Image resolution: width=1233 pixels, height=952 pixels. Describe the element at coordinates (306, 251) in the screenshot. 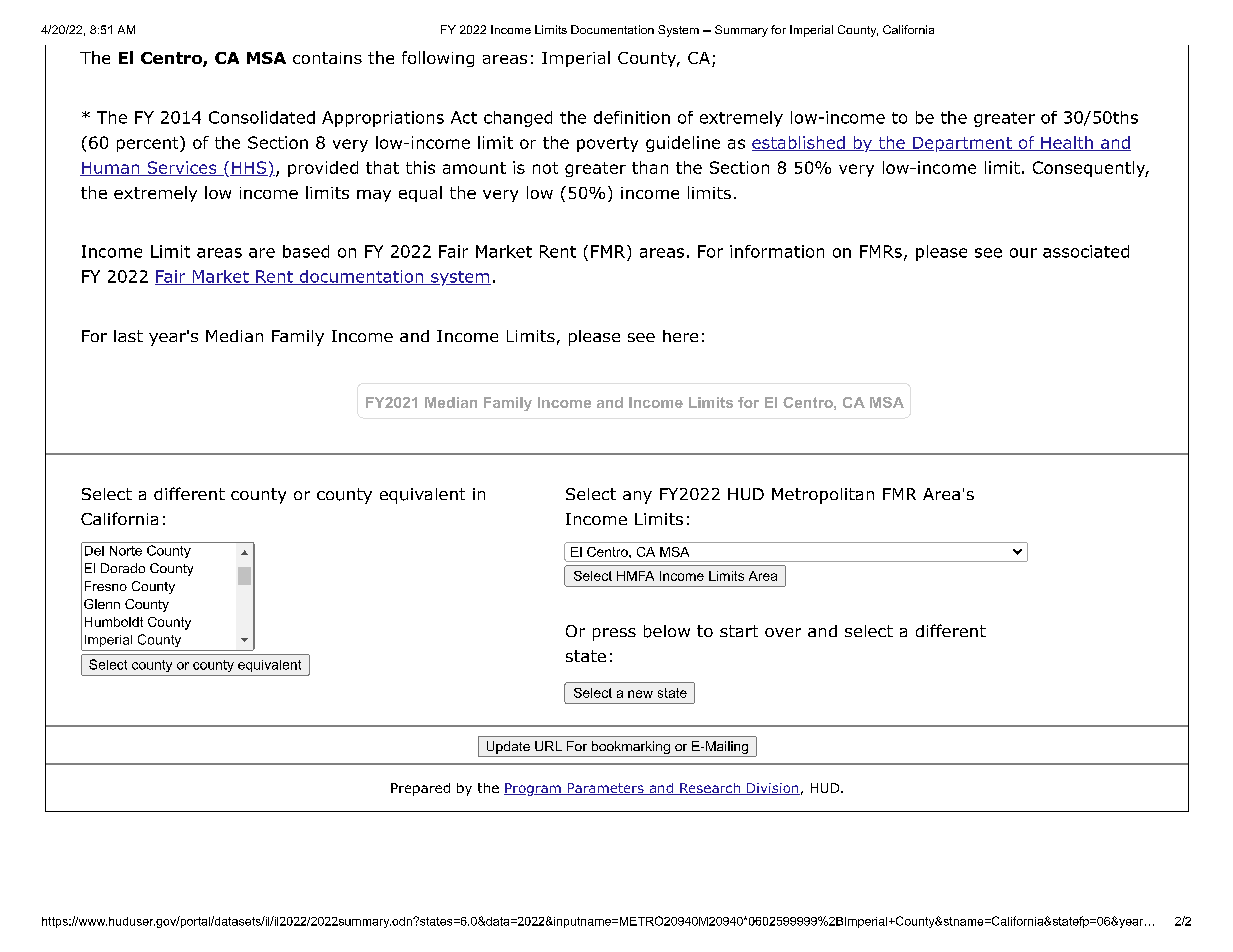

I see `based` at that location.
